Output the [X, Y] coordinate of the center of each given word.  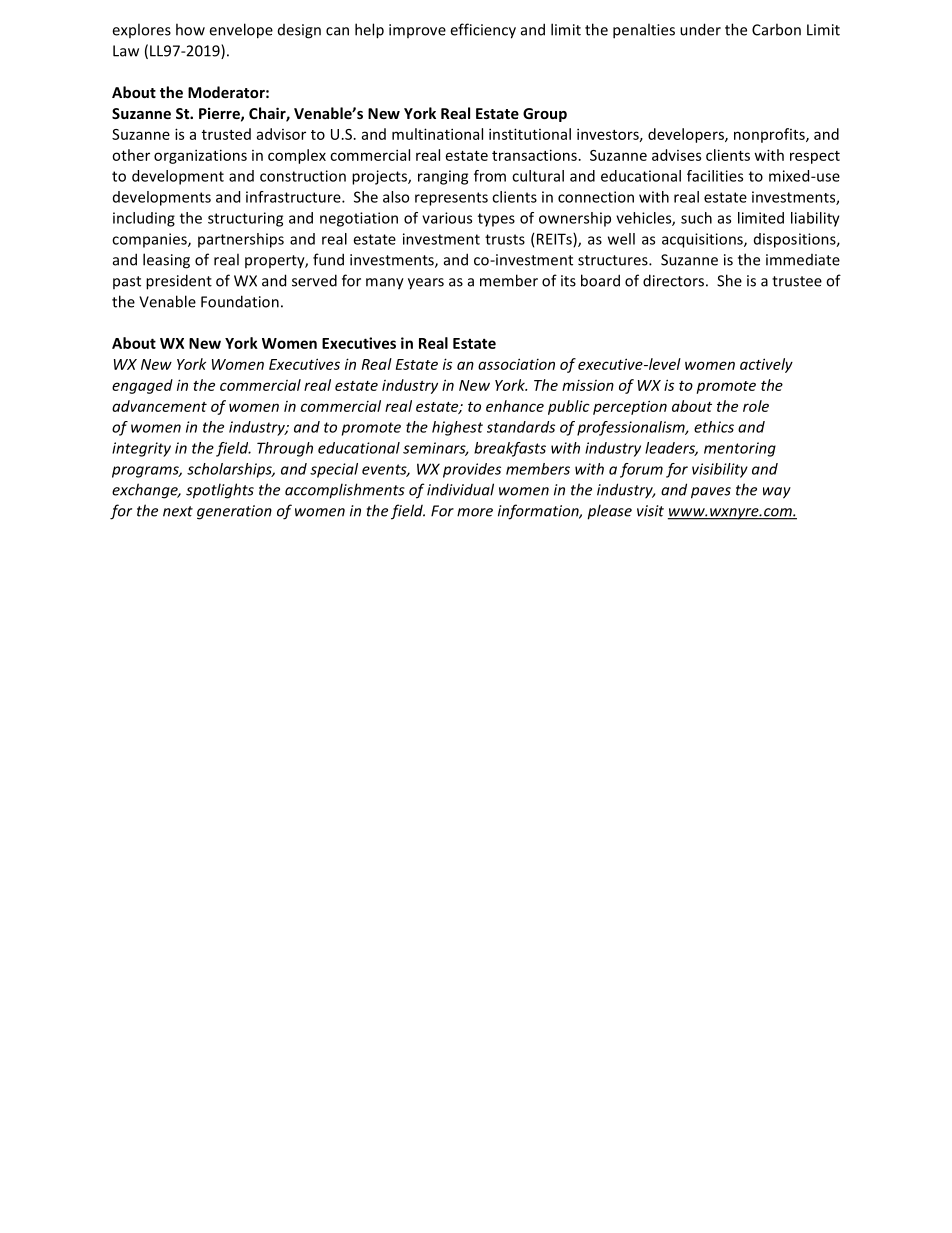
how [190, 29]
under [700, 29]
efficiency [483, 31]
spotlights [220, 491]
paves [711, 493]
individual [460, 489]
